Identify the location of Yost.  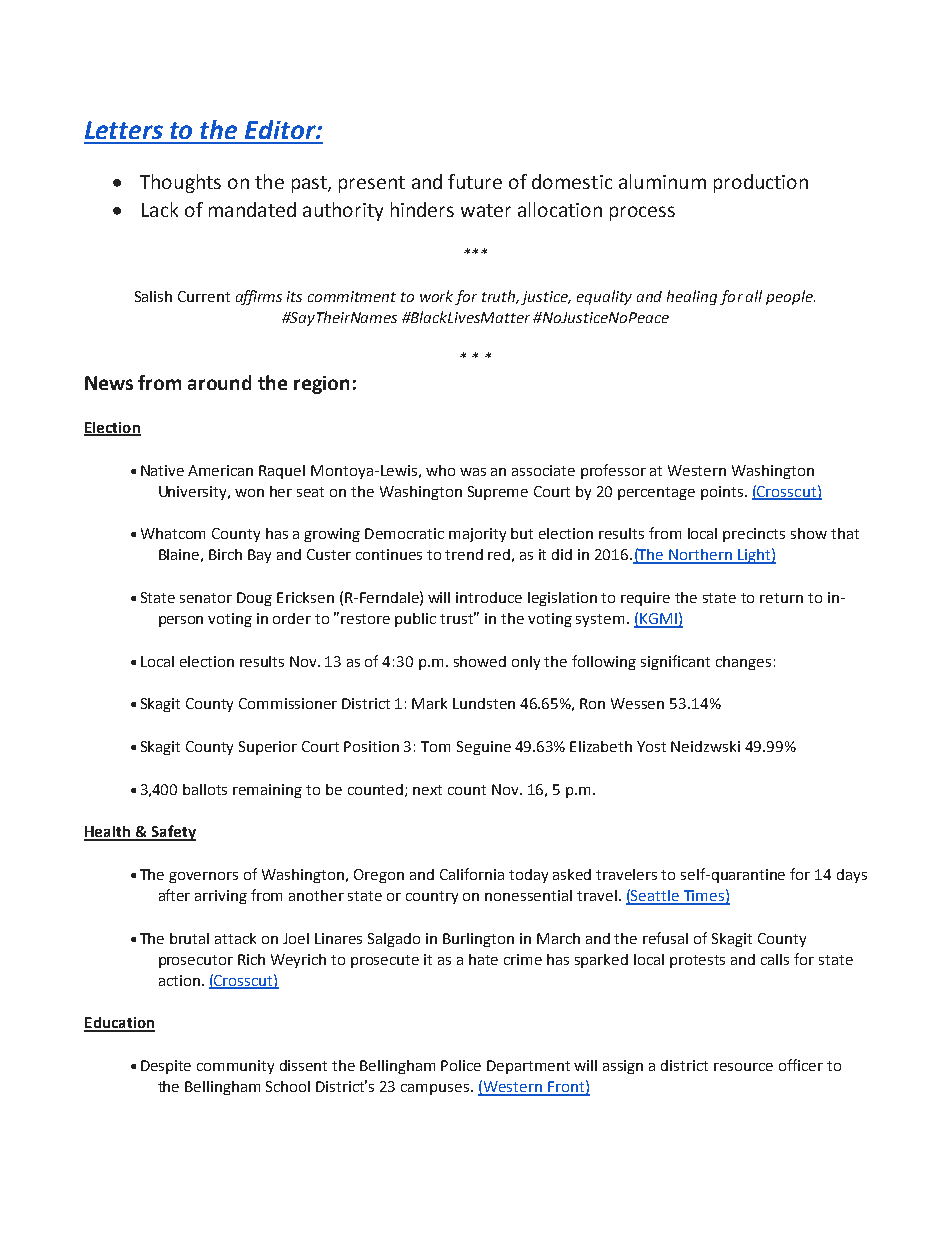
(651, 746).
